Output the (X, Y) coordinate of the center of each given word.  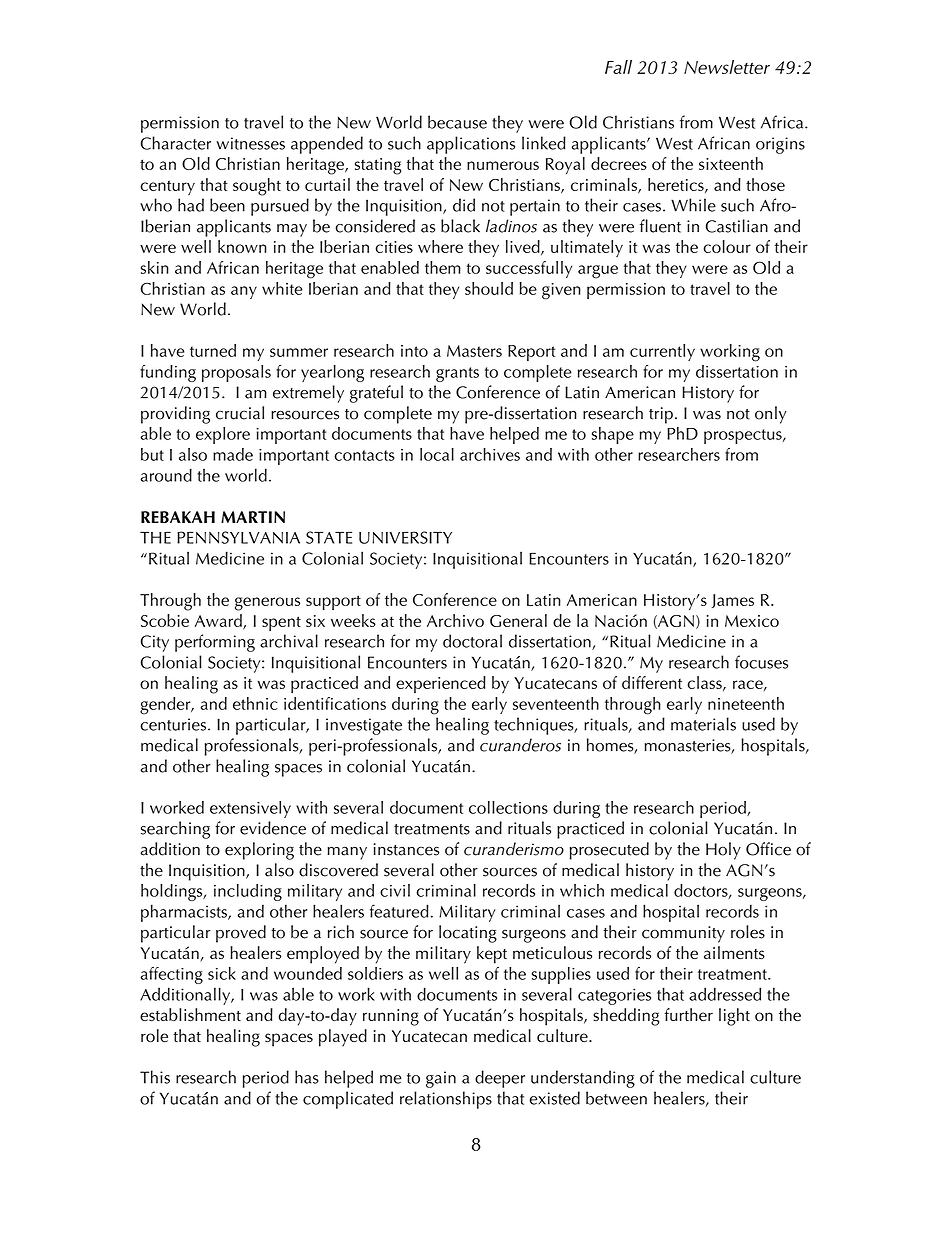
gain (441, 1079)
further (689, 1014)
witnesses (250, 143)
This (155, 1077)
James (733, 601)
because (457, 122)
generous (267, 604)
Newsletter (727, 67)
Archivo (455, 620)
